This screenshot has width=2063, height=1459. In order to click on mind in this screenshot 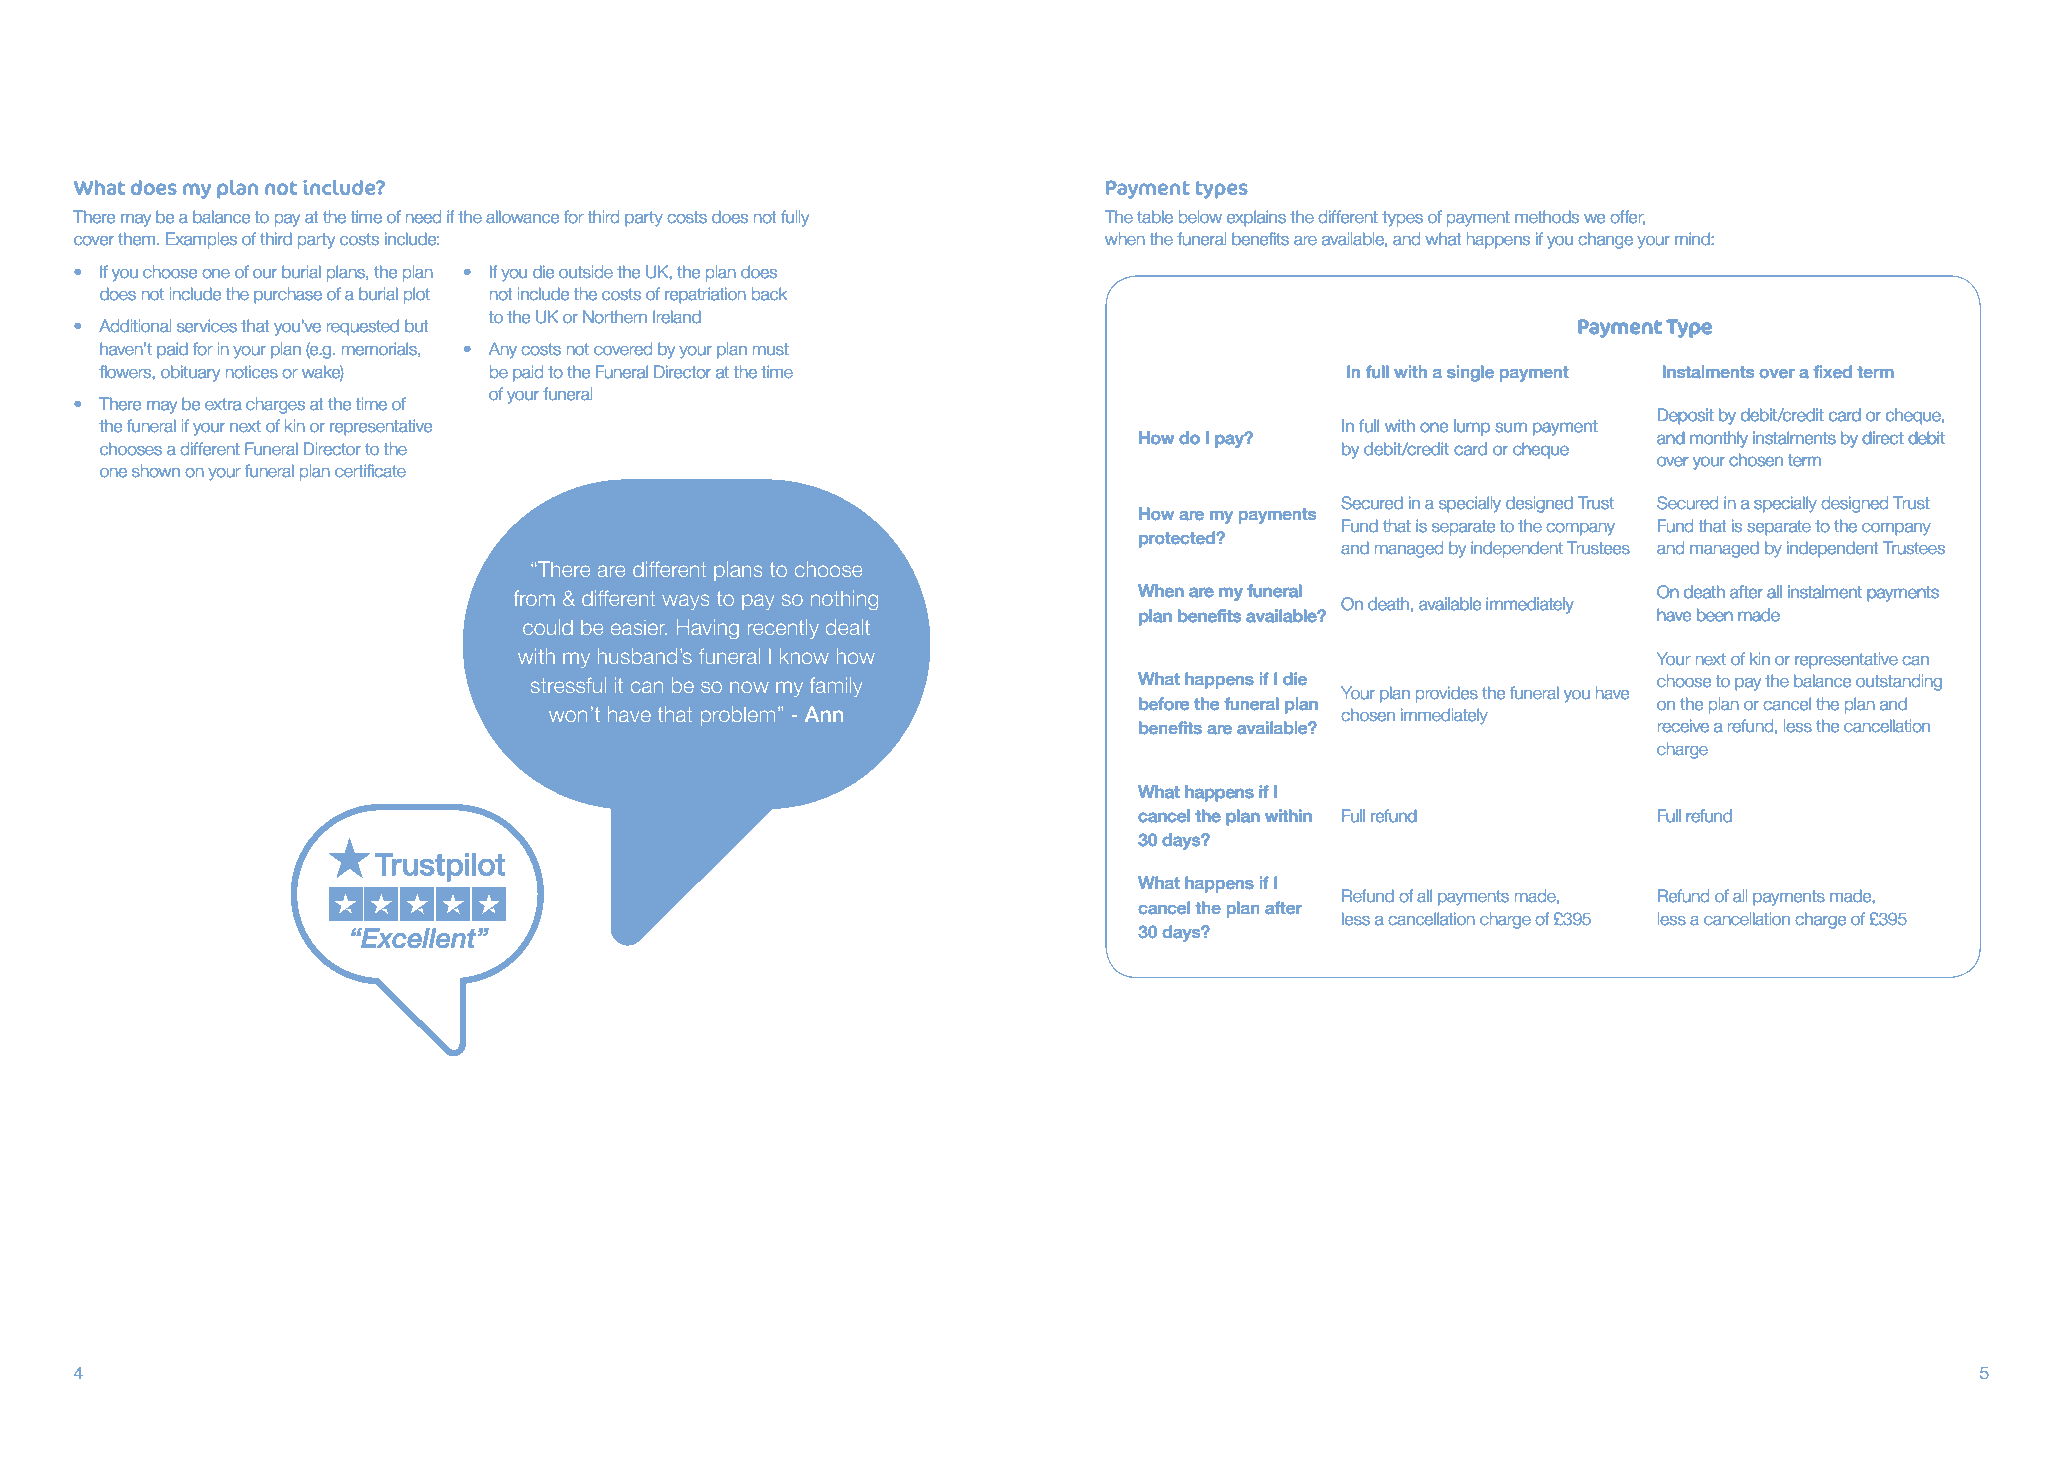, I will do `click(1692, 239)`.
